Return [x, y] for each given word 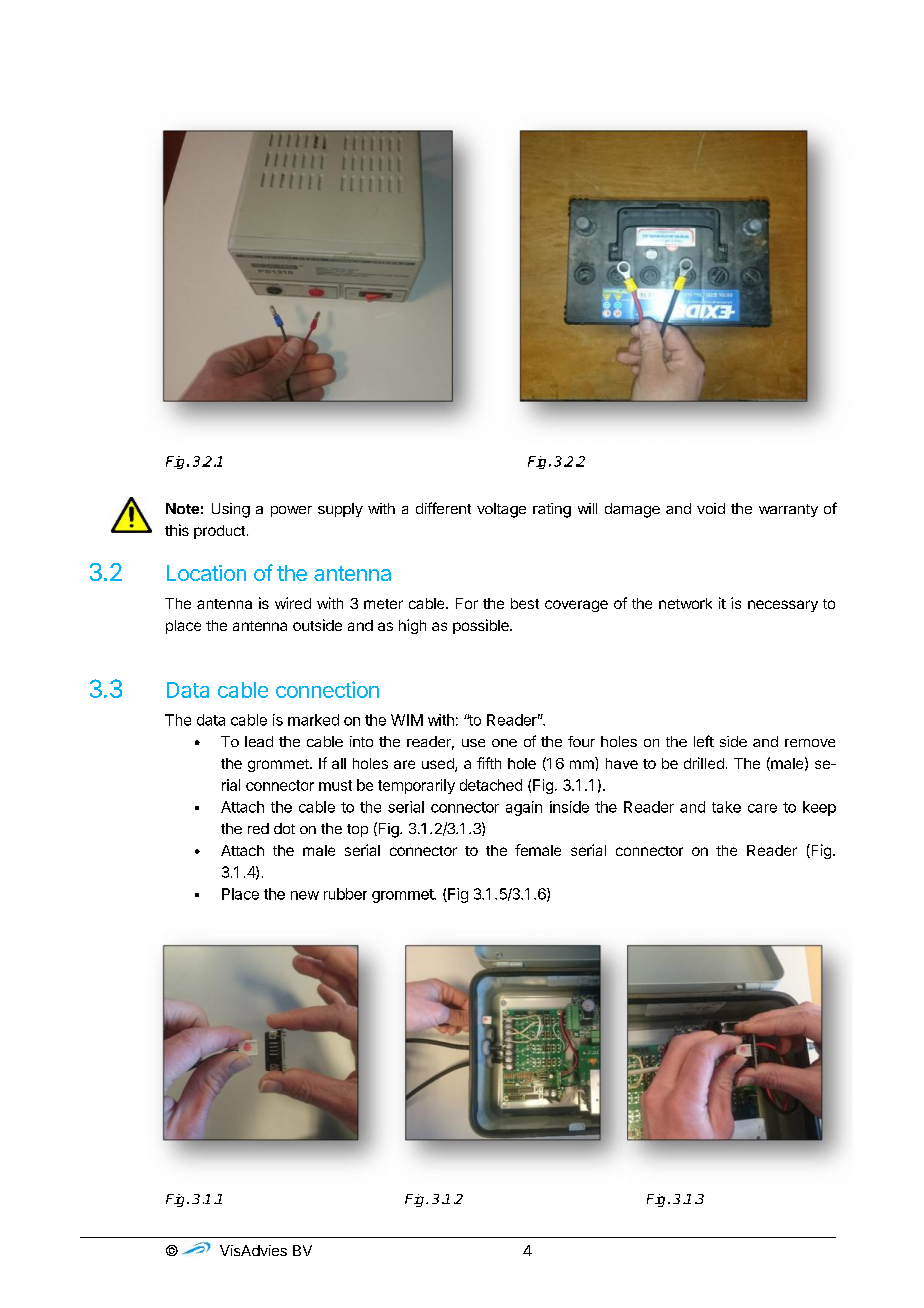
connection [327, 689]
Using [231, 510]
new [305, 895]
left [704, 741]
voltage [501, 510]
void [711, 508]
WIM [407, 720]
